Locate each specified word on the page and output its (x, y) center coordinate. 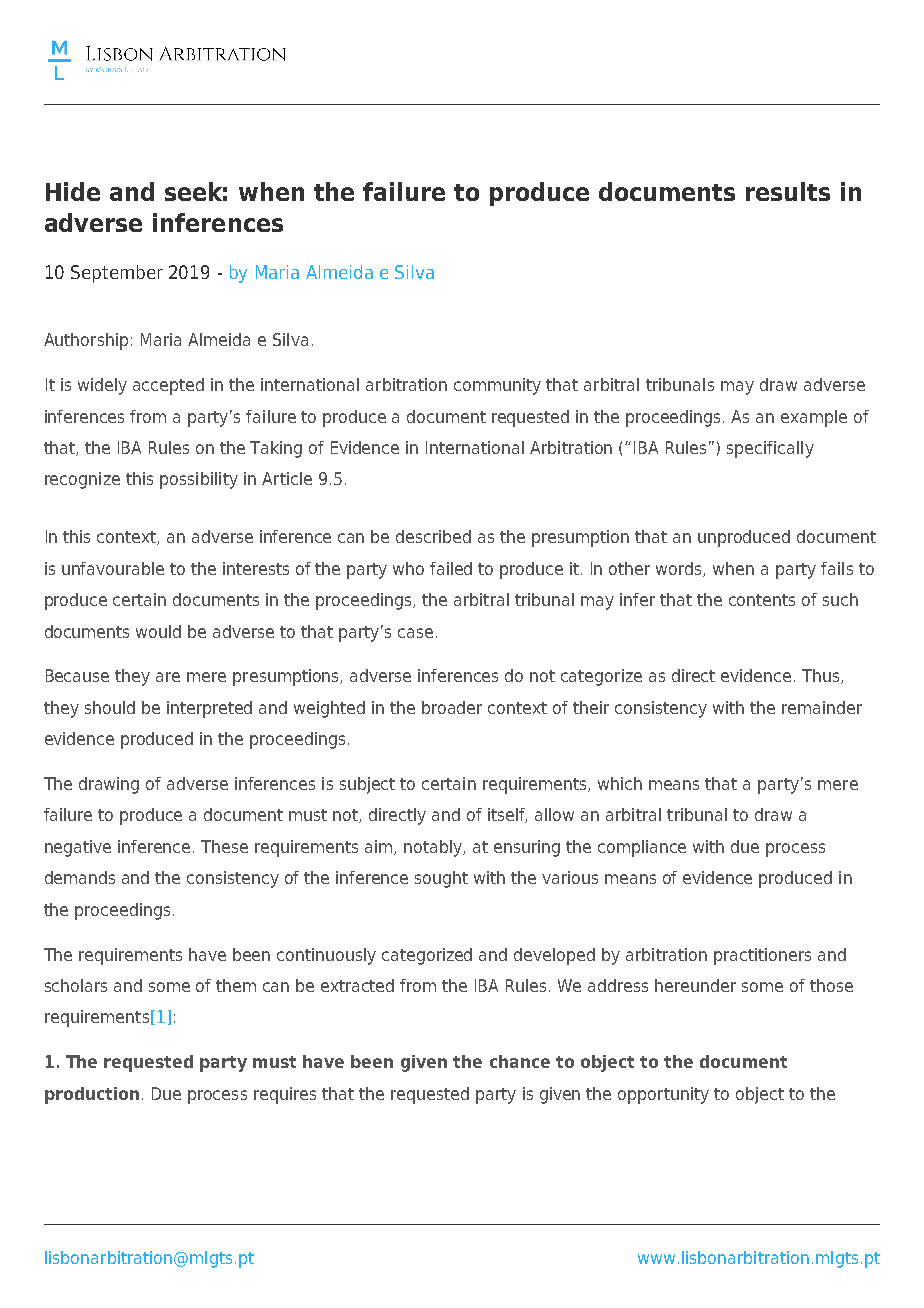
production (92, 1095)
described (433, 536)
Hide (73, 191)
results (788, 191)
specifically (770, 449)
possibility (199, 480)
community (497, 386)
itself (507, 815)
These (224, 846)
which (620, 783)
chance (520, 1061)
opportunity (663, 1095)
